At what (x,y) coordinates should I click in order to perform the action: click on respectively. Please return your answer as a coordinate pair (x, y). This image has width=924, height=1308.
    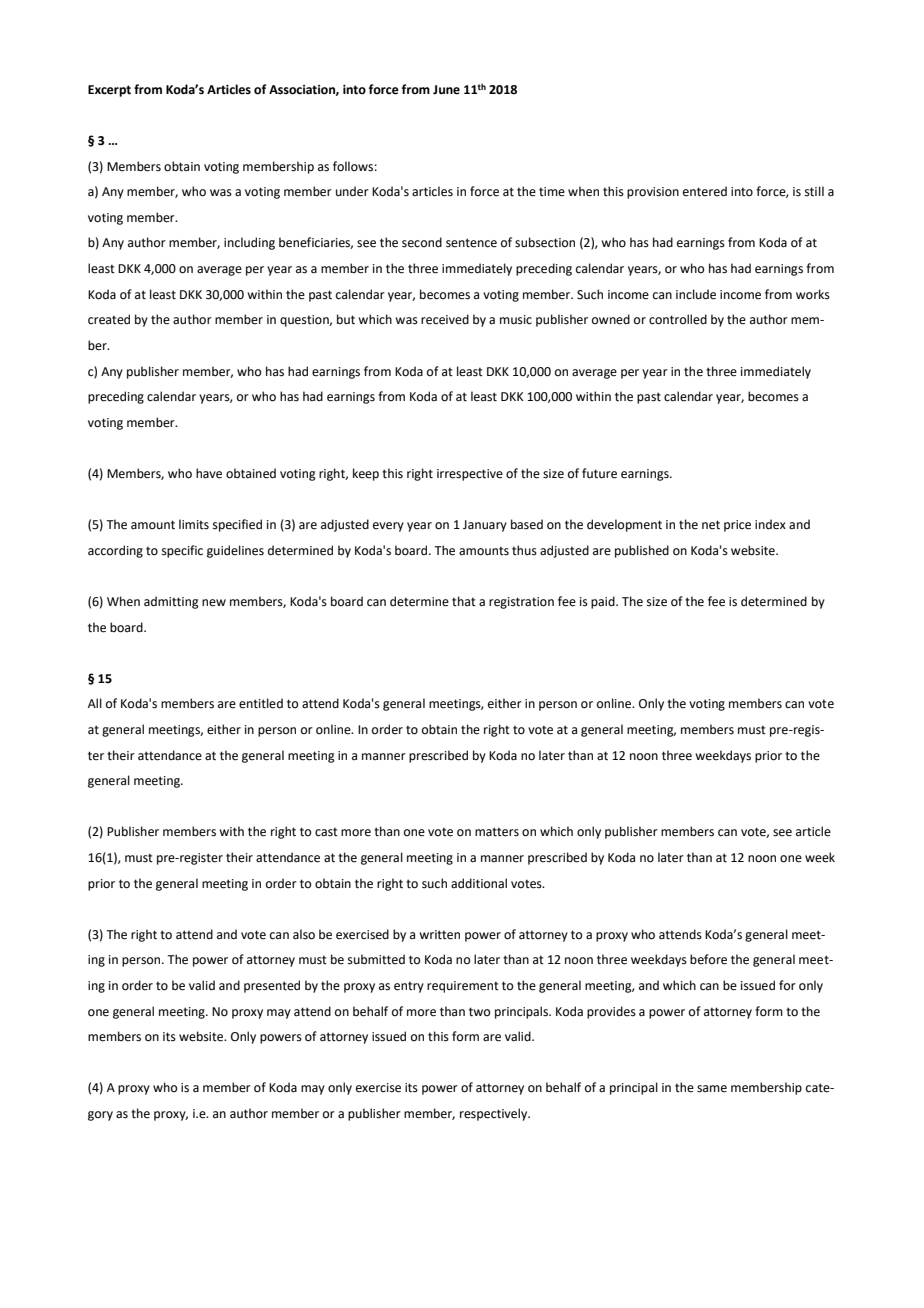
    Looking at the image, I should click on (495, 1114).
